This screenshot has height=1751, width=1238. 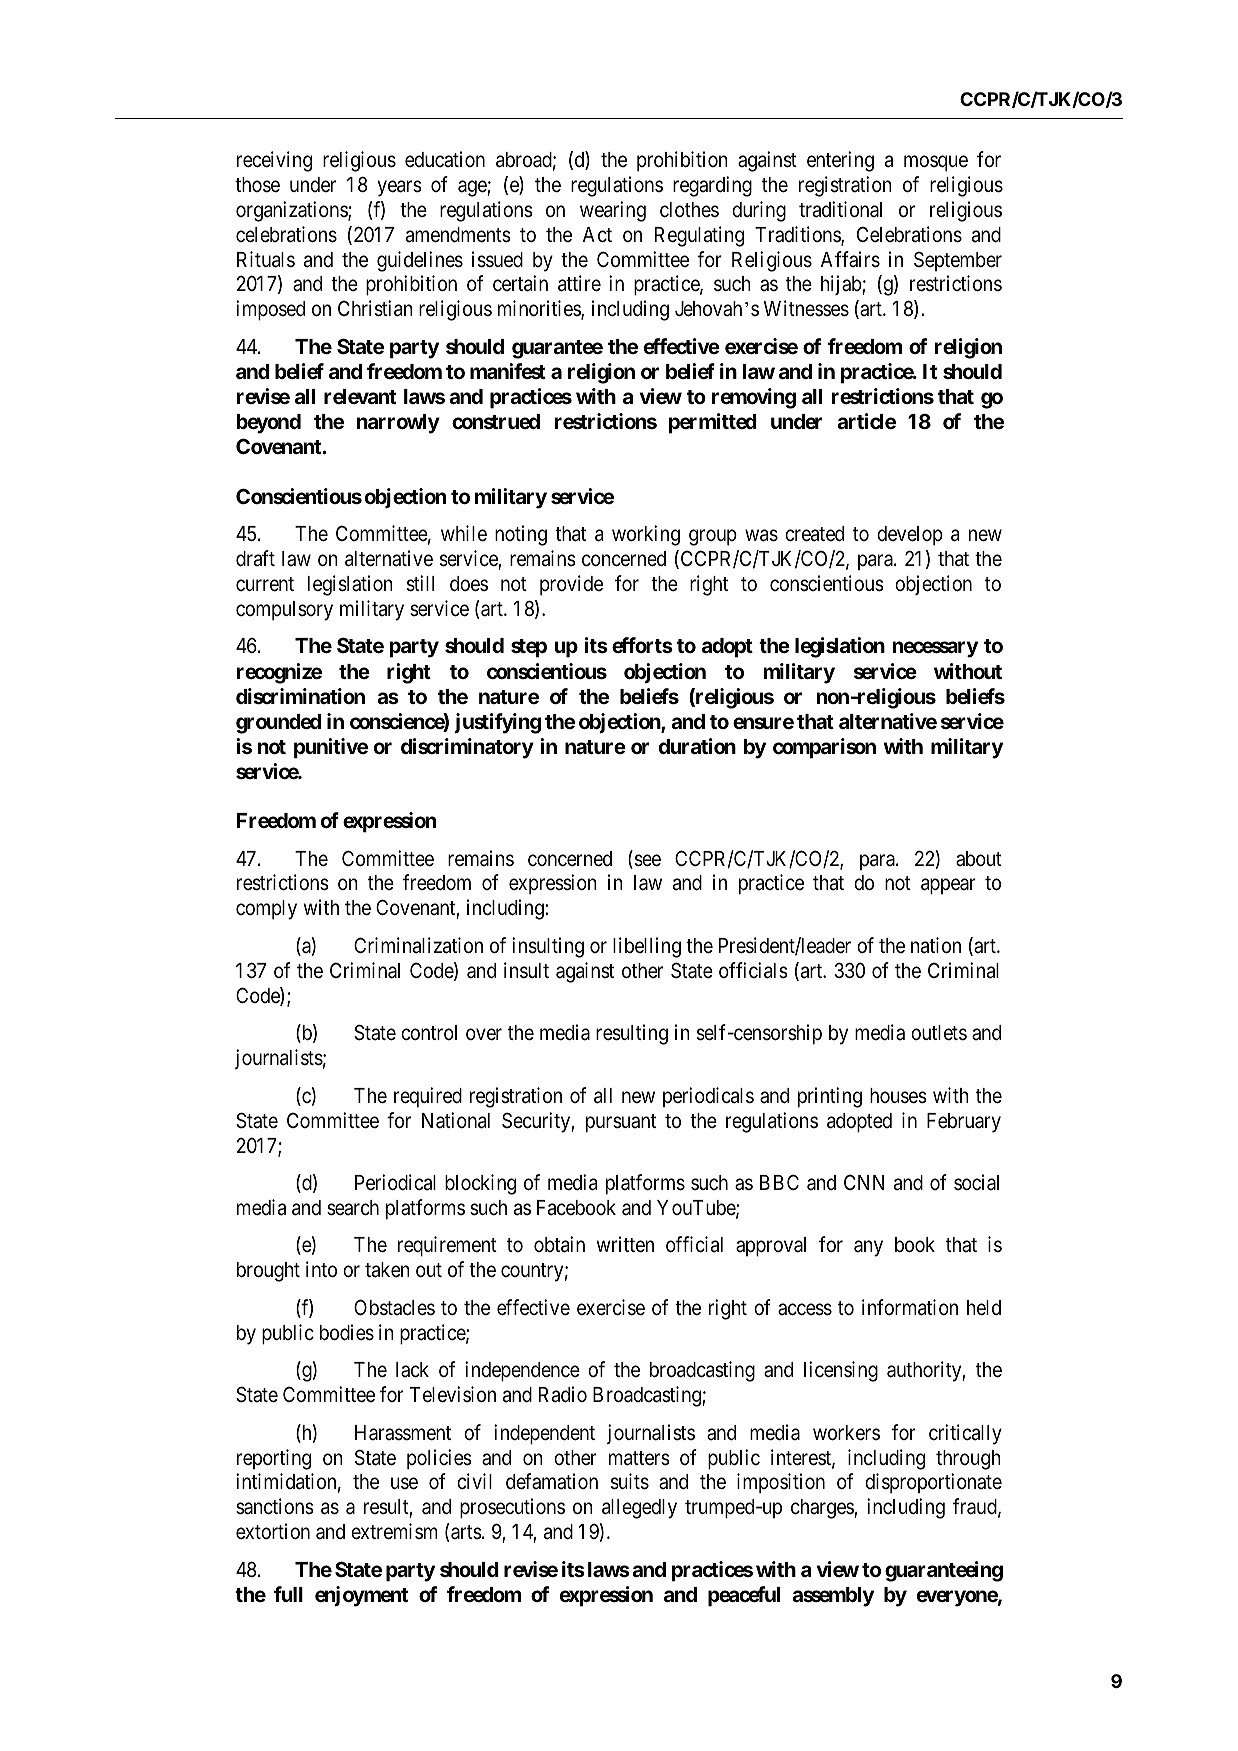 I want to click on see, so click(x=646, y=861).
